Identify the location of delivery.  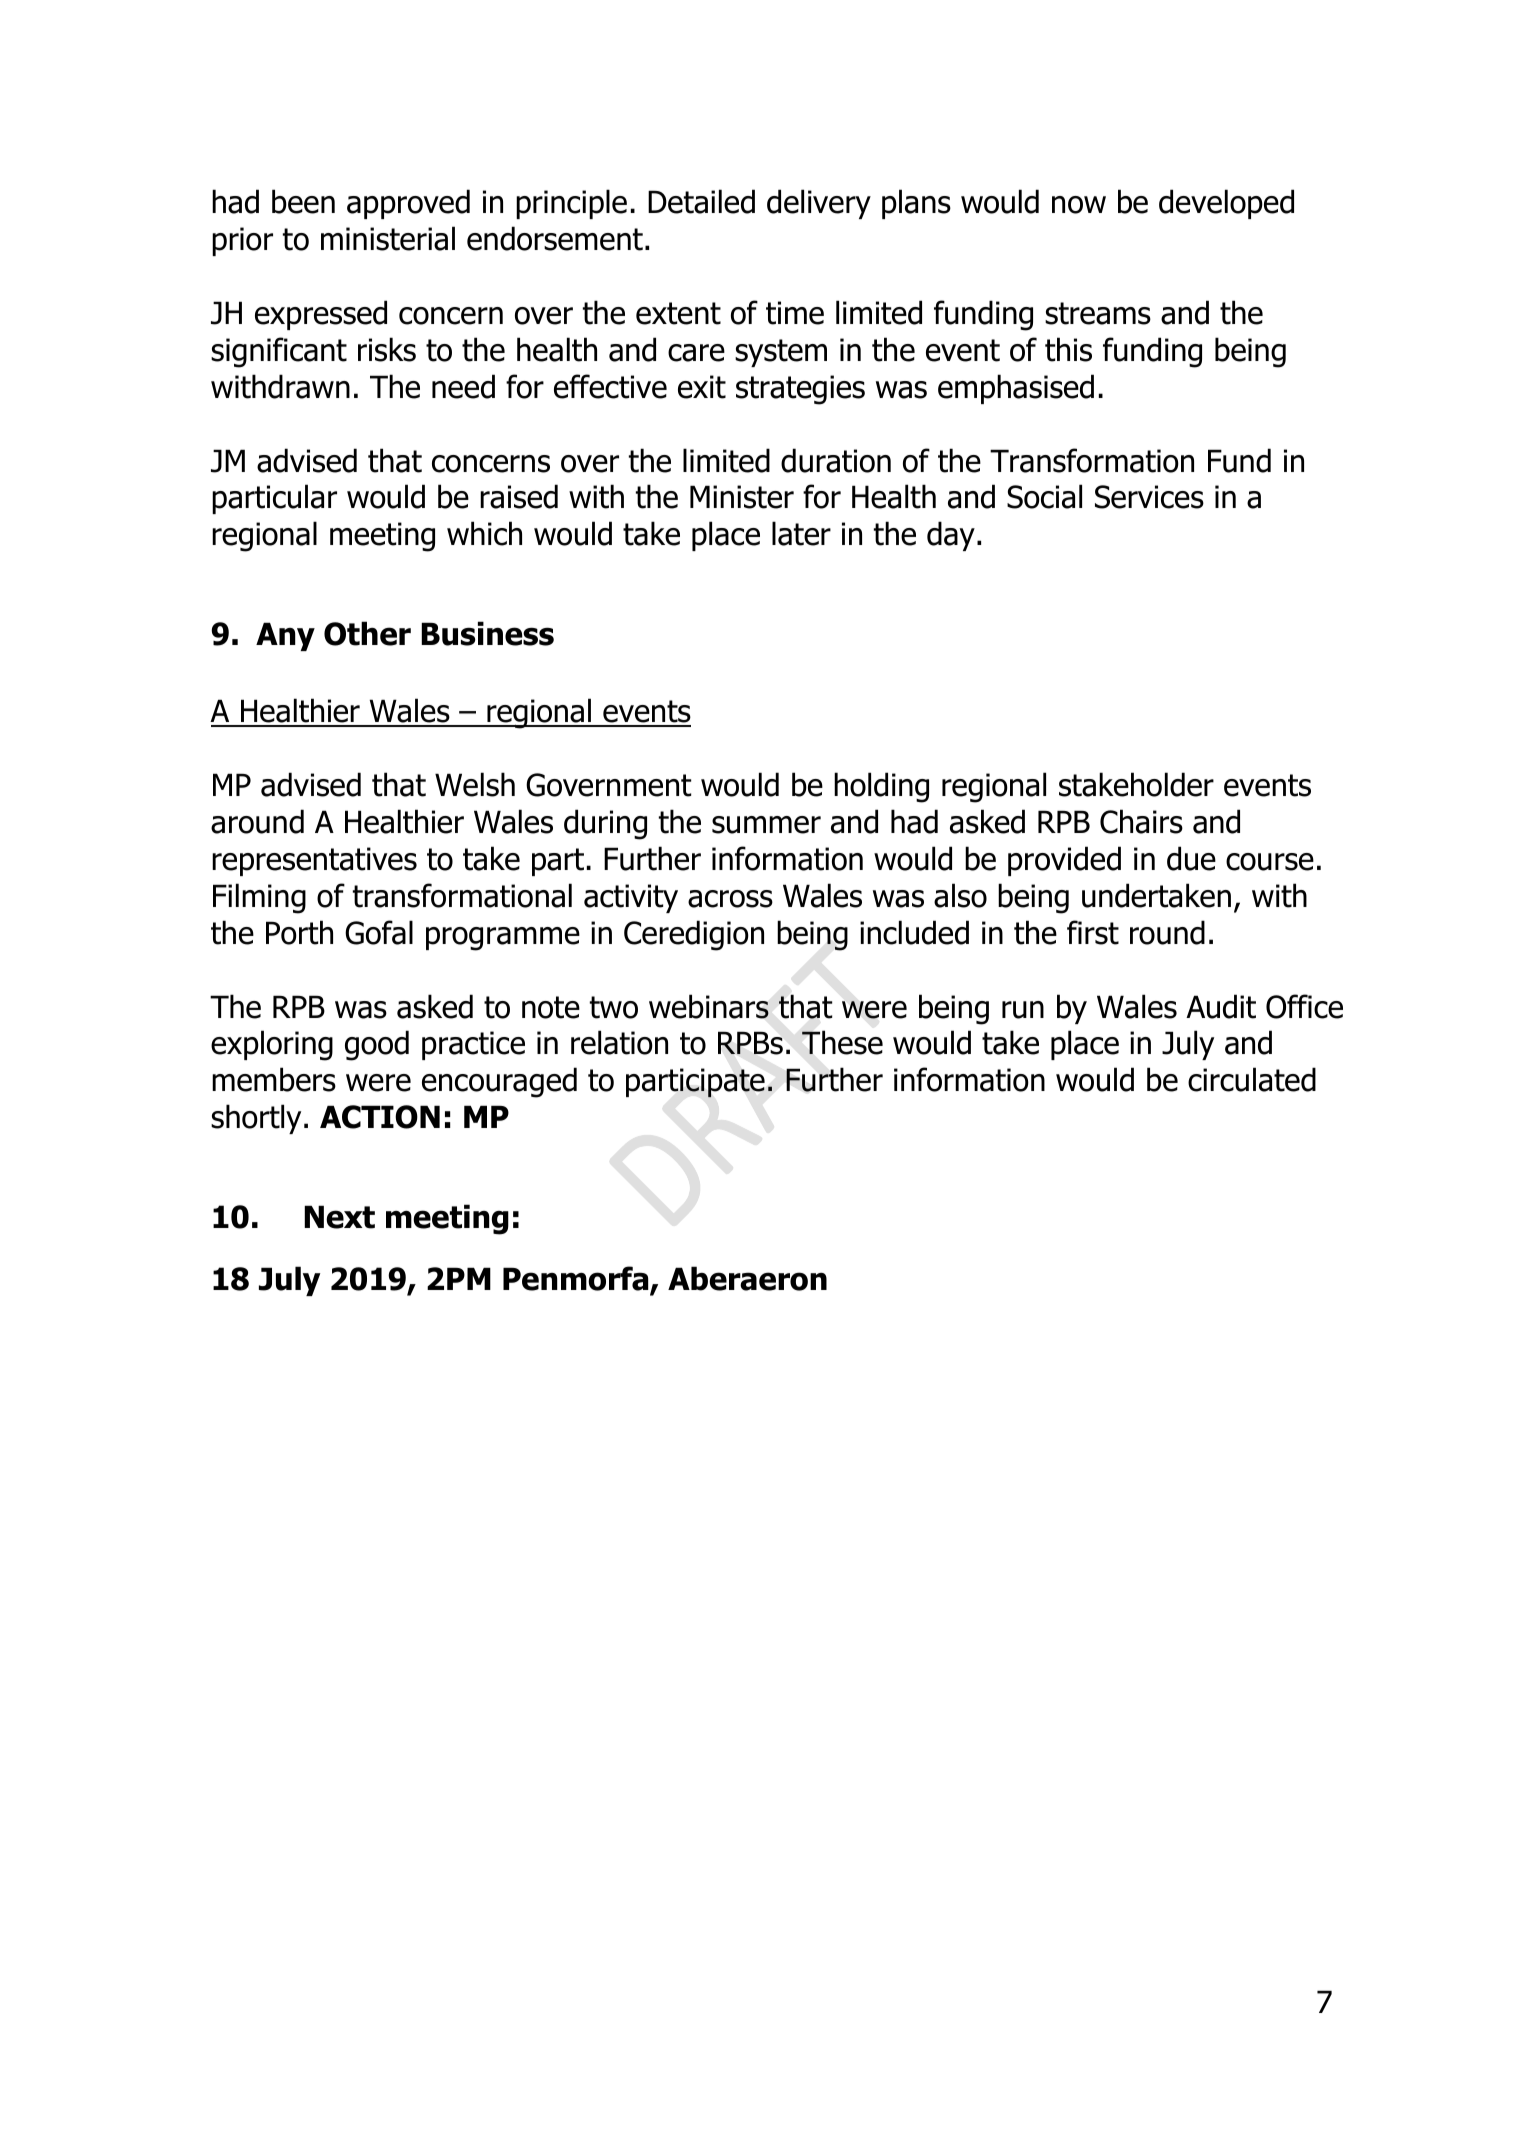
(819, 204).
